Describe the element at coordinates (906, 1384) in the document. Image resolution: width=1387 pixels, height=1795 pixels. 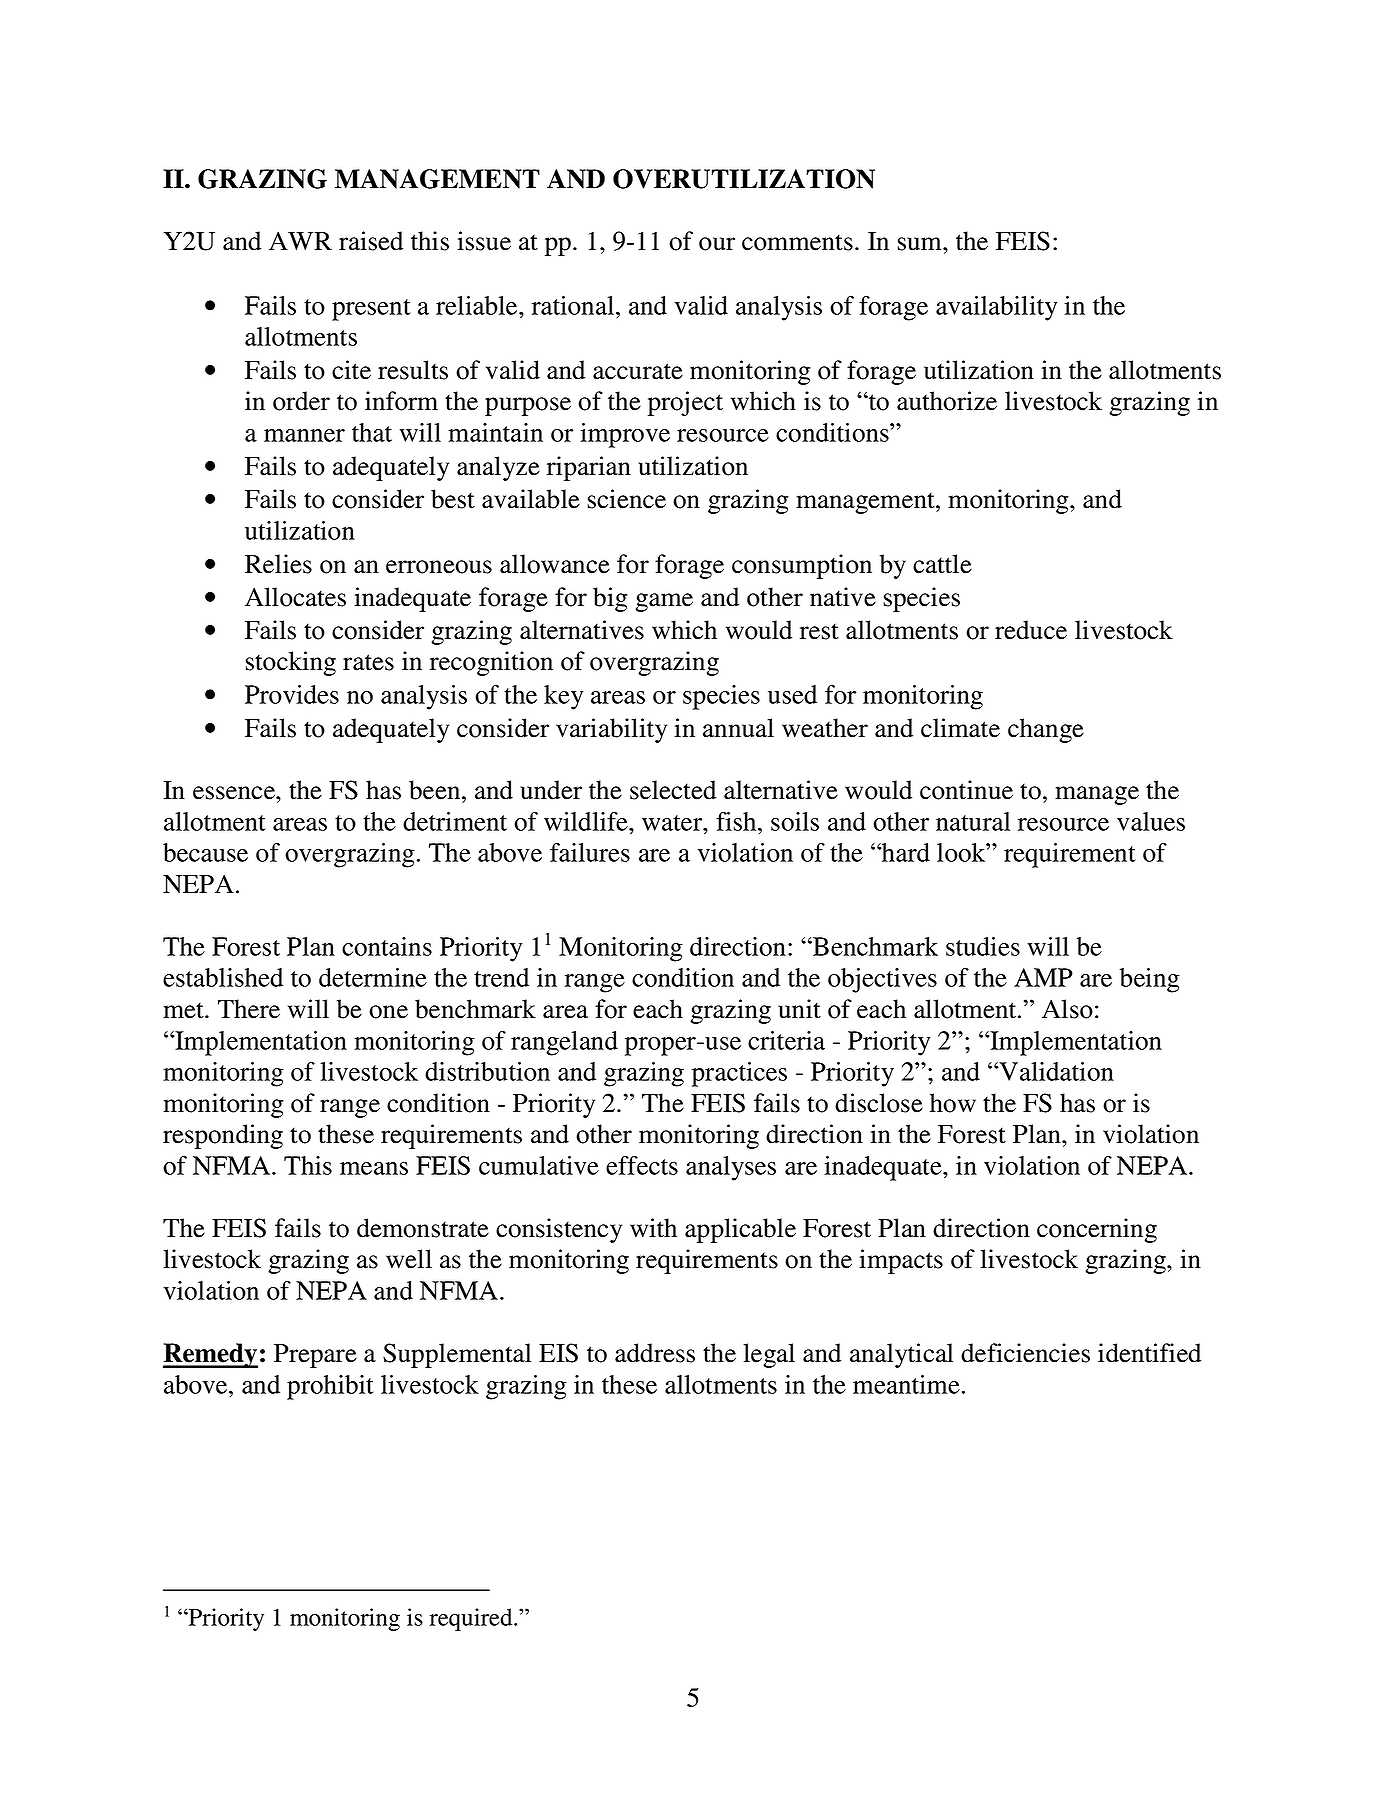
I see `meantime` at that location.
